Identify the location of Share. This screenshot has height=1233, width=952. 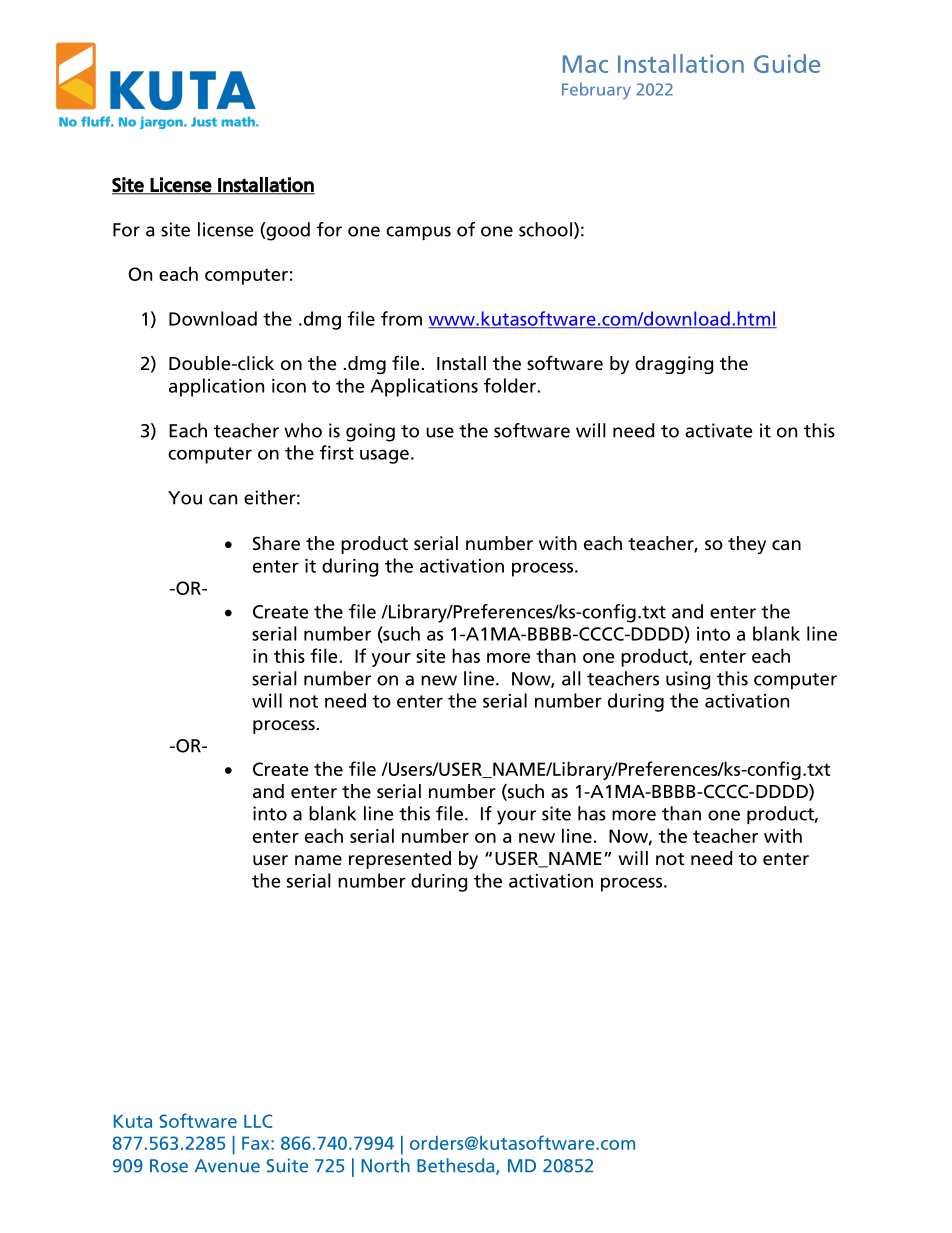
(276, 543).
